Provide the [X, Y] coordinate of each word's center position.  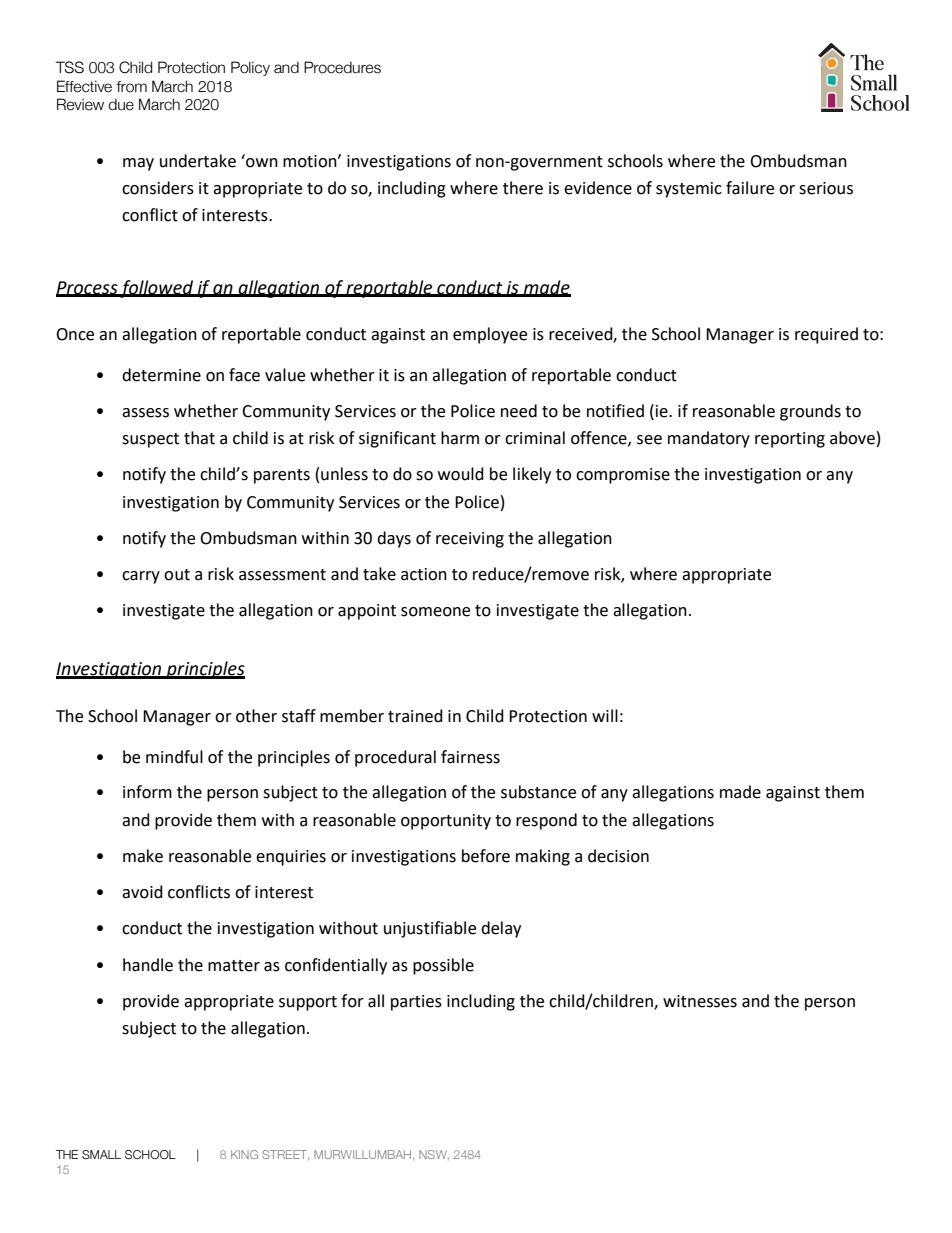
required [826, 335]
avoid [142, 892]
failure [750, 188]
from [131, 87]
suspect [150, 440]
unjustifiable [430, 929]
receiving [470, 540]
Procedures [342, 67]
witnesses [700, 1001]
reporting [790, 440]
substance [538, 792]
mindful [174, 757]
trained [415, 716]
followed [157, 289]
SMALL [101, 1154]
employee [490, 335]
